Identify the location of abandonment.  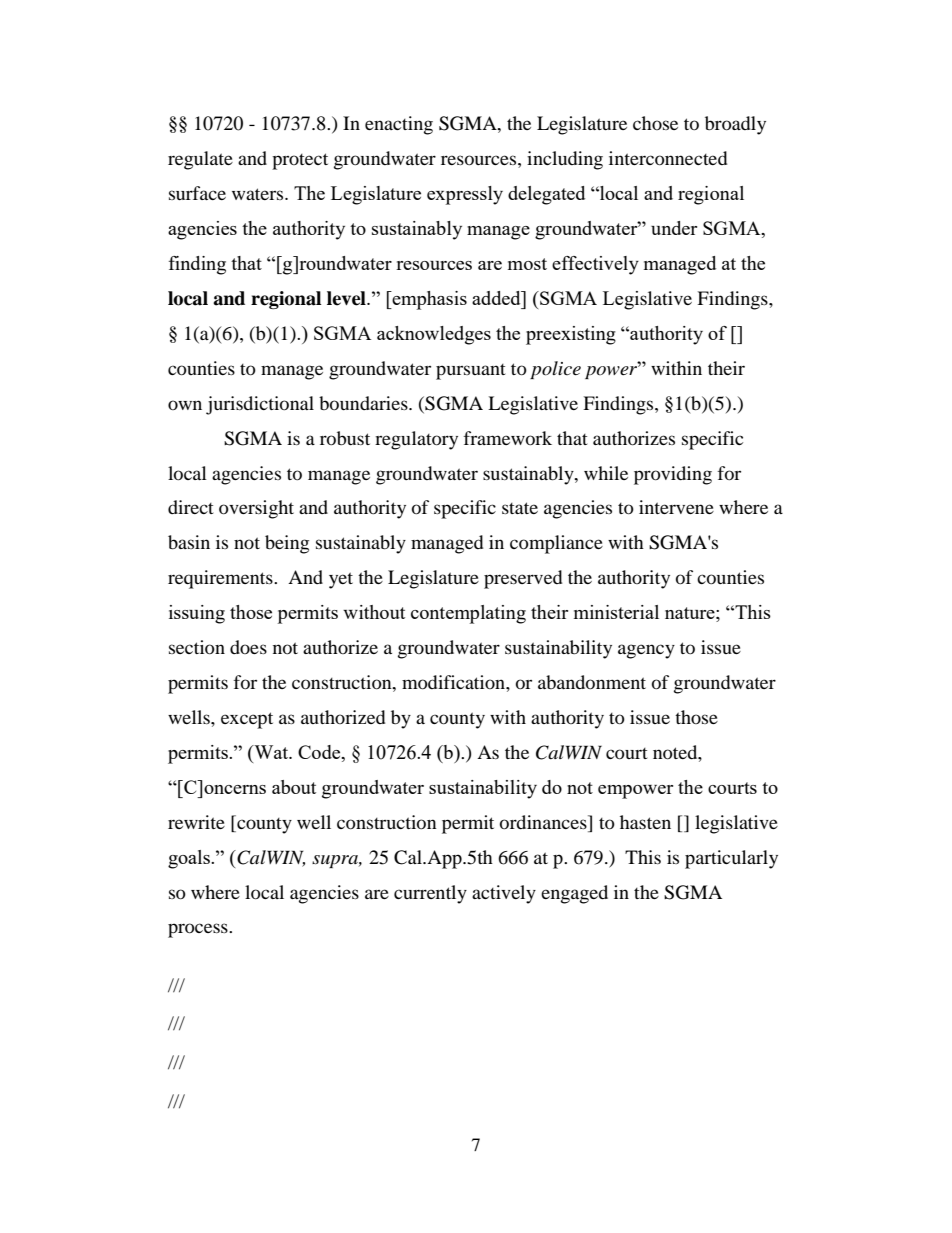
(592, 682).
